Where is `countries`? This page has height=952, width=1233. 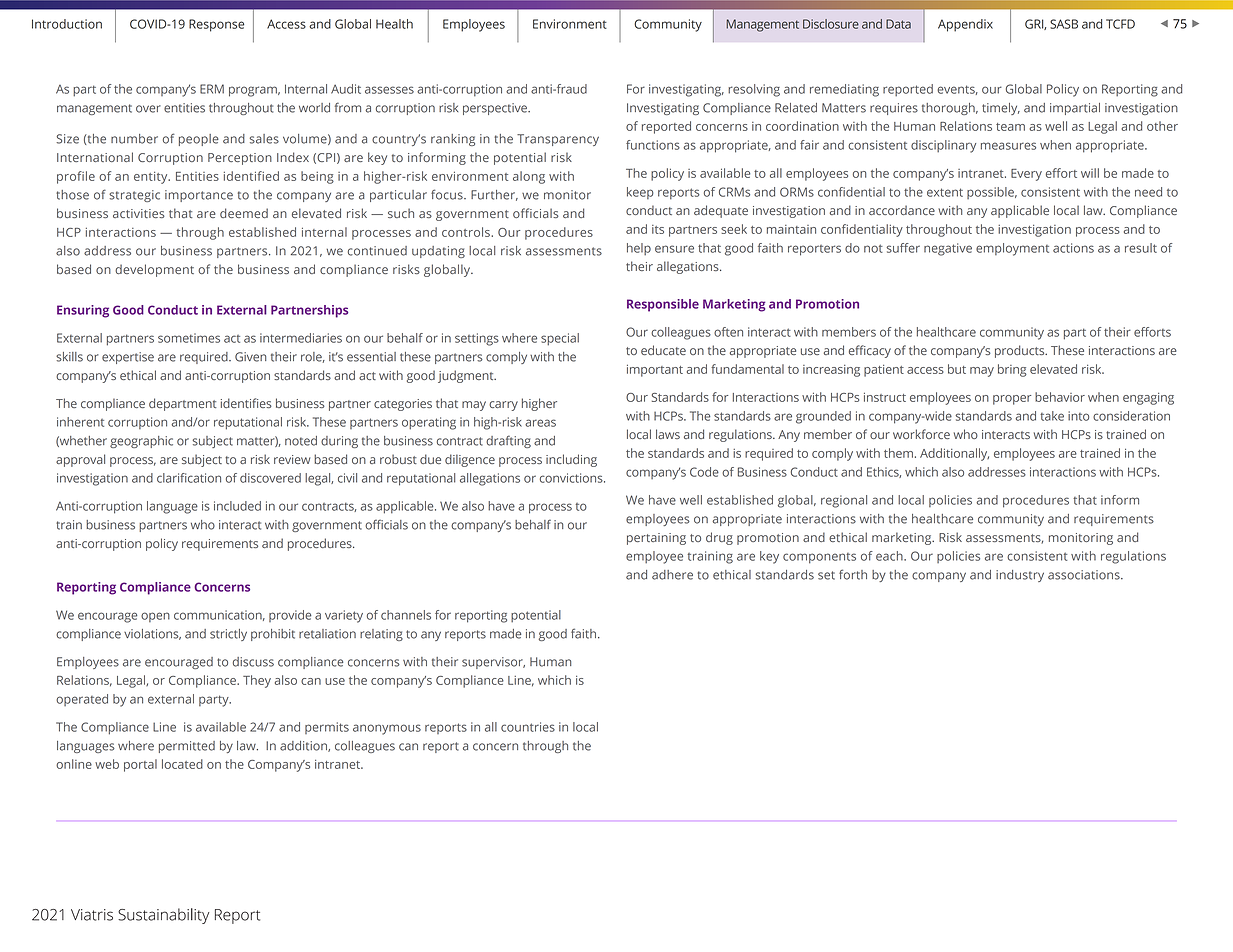
countries is located at coordinates (528, 727).
